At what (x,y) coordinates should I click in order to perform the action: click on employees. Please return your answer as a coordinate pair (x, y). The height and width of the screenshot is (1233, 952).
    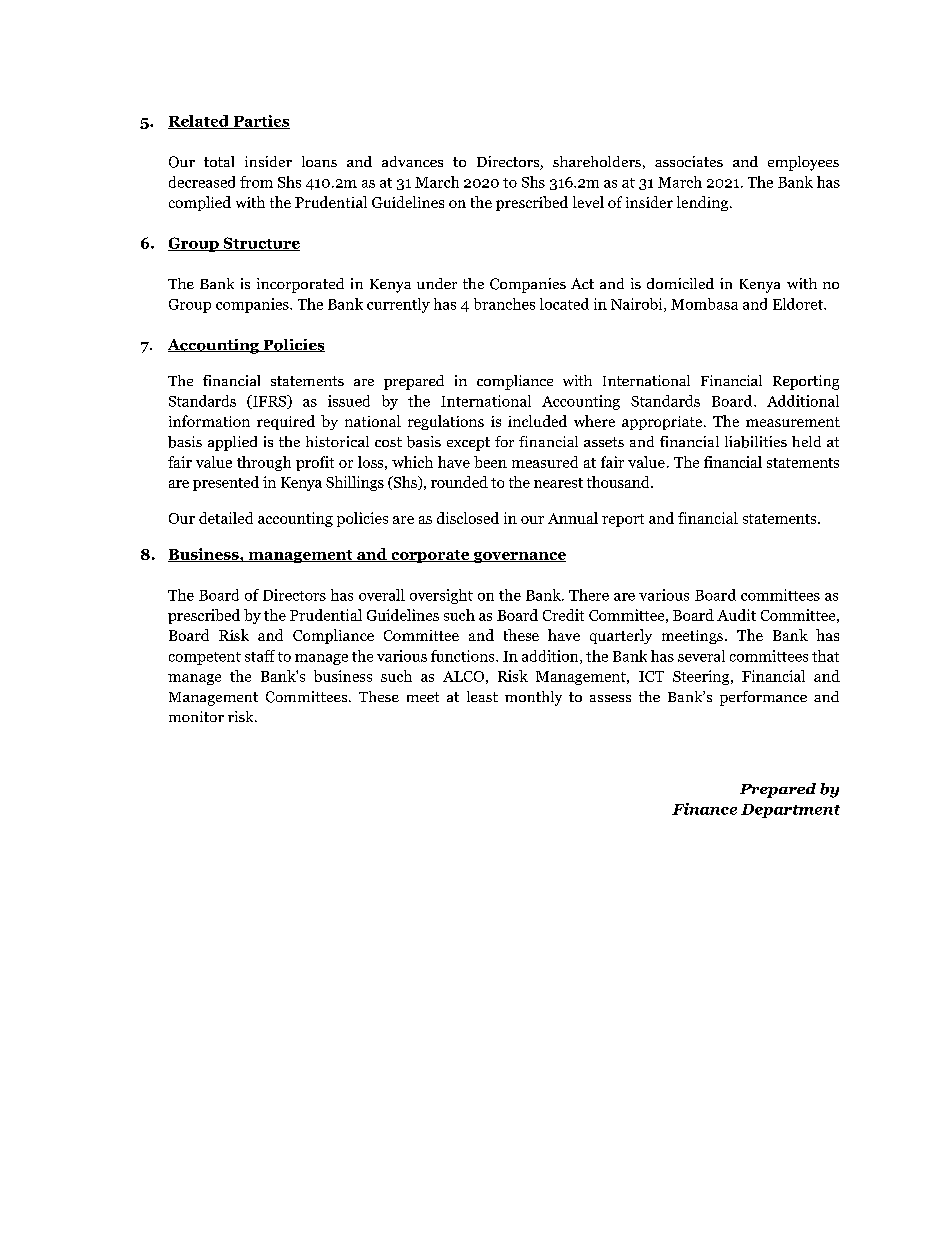
    Looking at the image, I should click on (803, 163).
